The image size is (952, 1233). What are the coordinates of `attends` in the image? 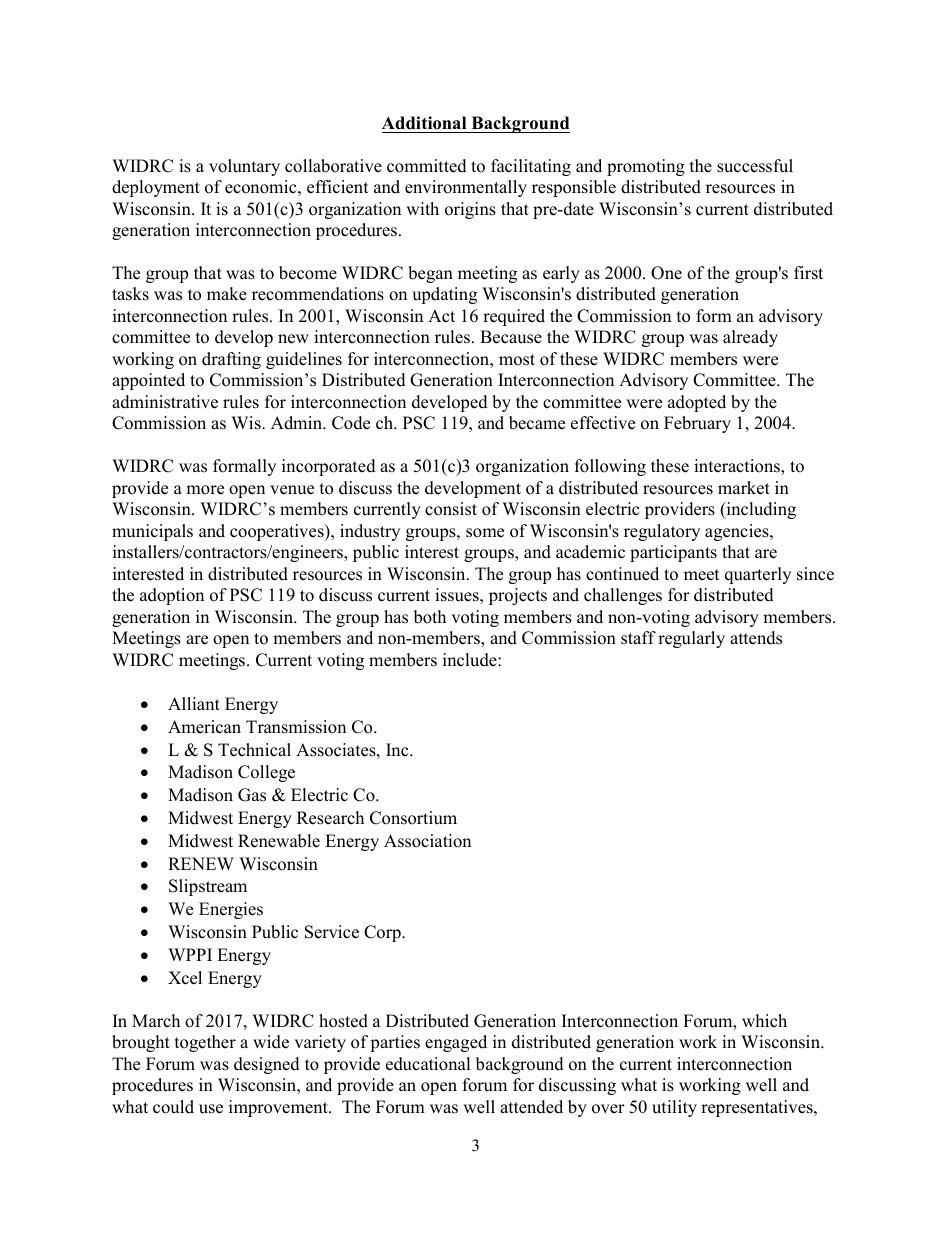 It's located at (756, 638).
